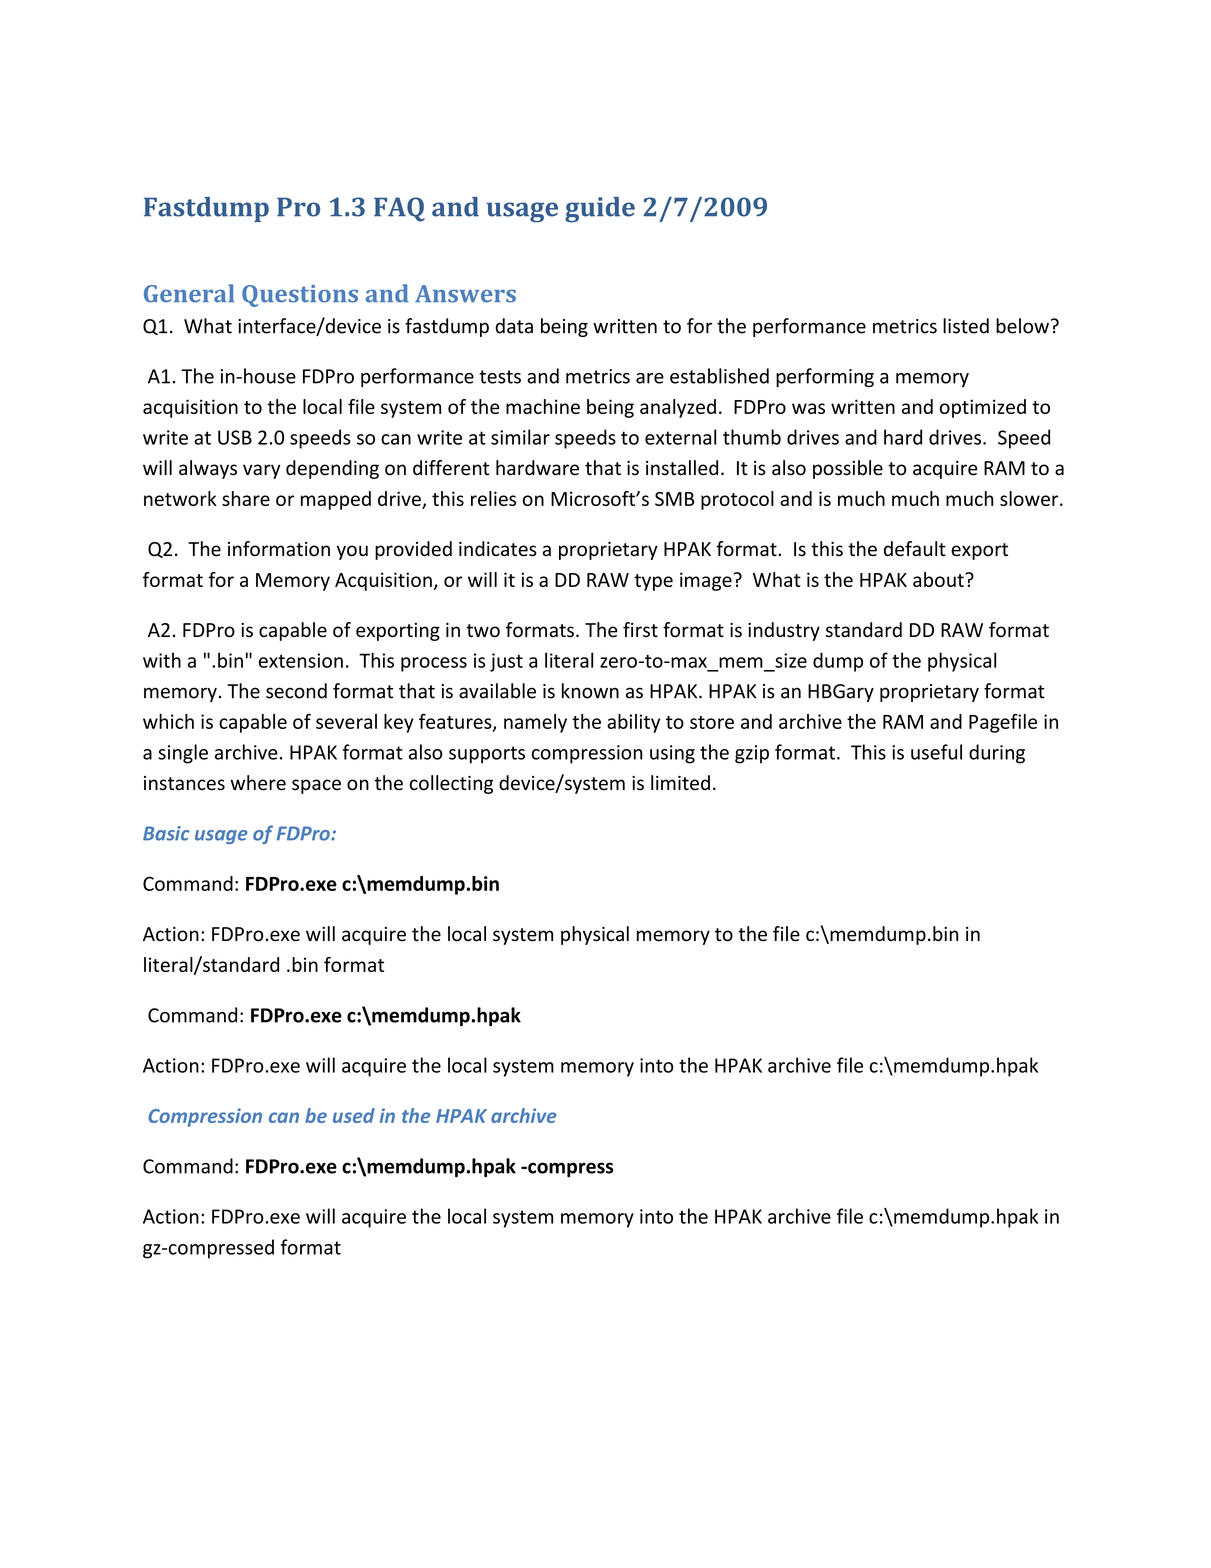  Describe the element at coordinates (300, 296) in the document. I see `Questions` at that location.
